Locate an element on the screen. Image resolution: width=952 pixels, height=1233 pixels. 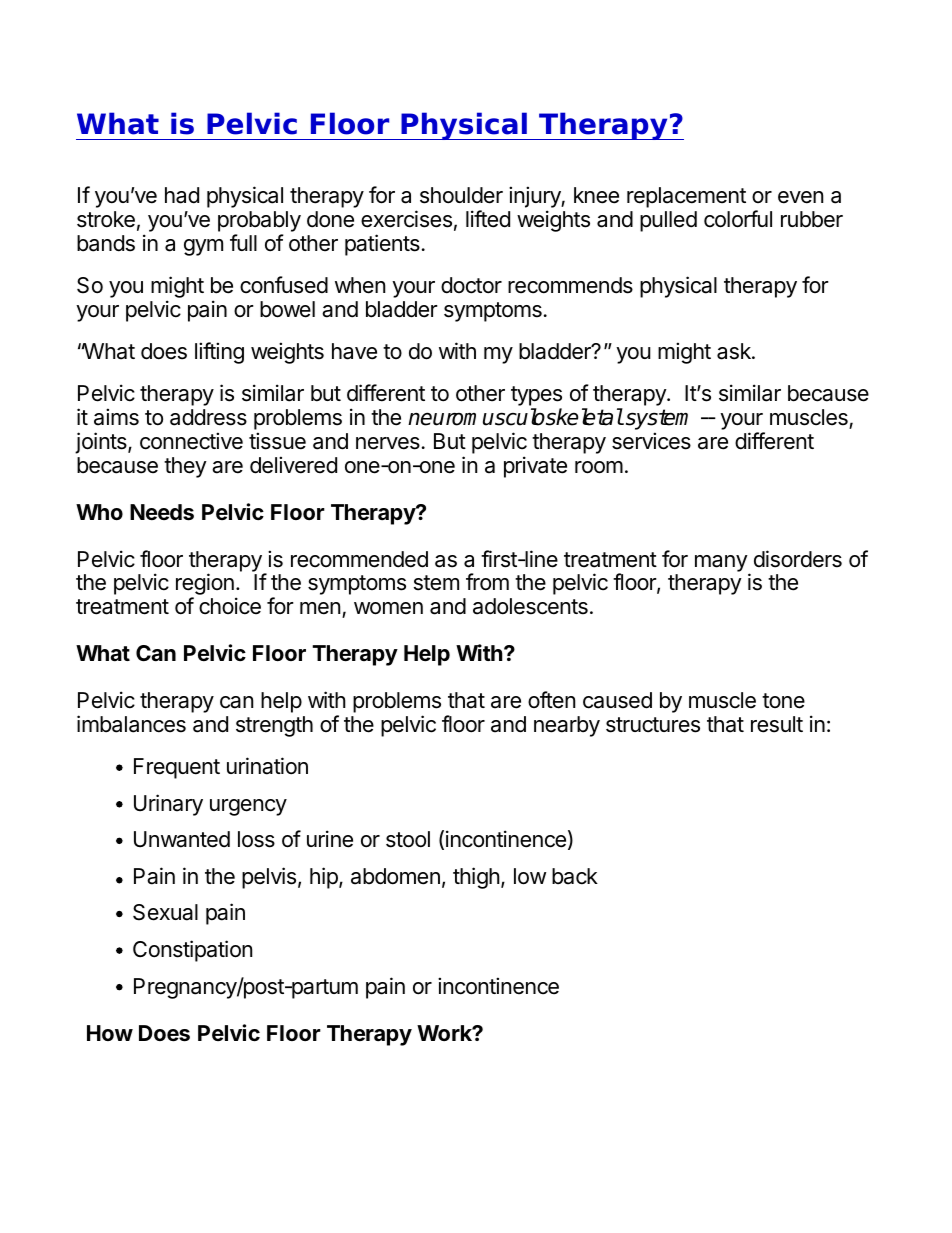
colorful is located at coordinates (738, 219).
